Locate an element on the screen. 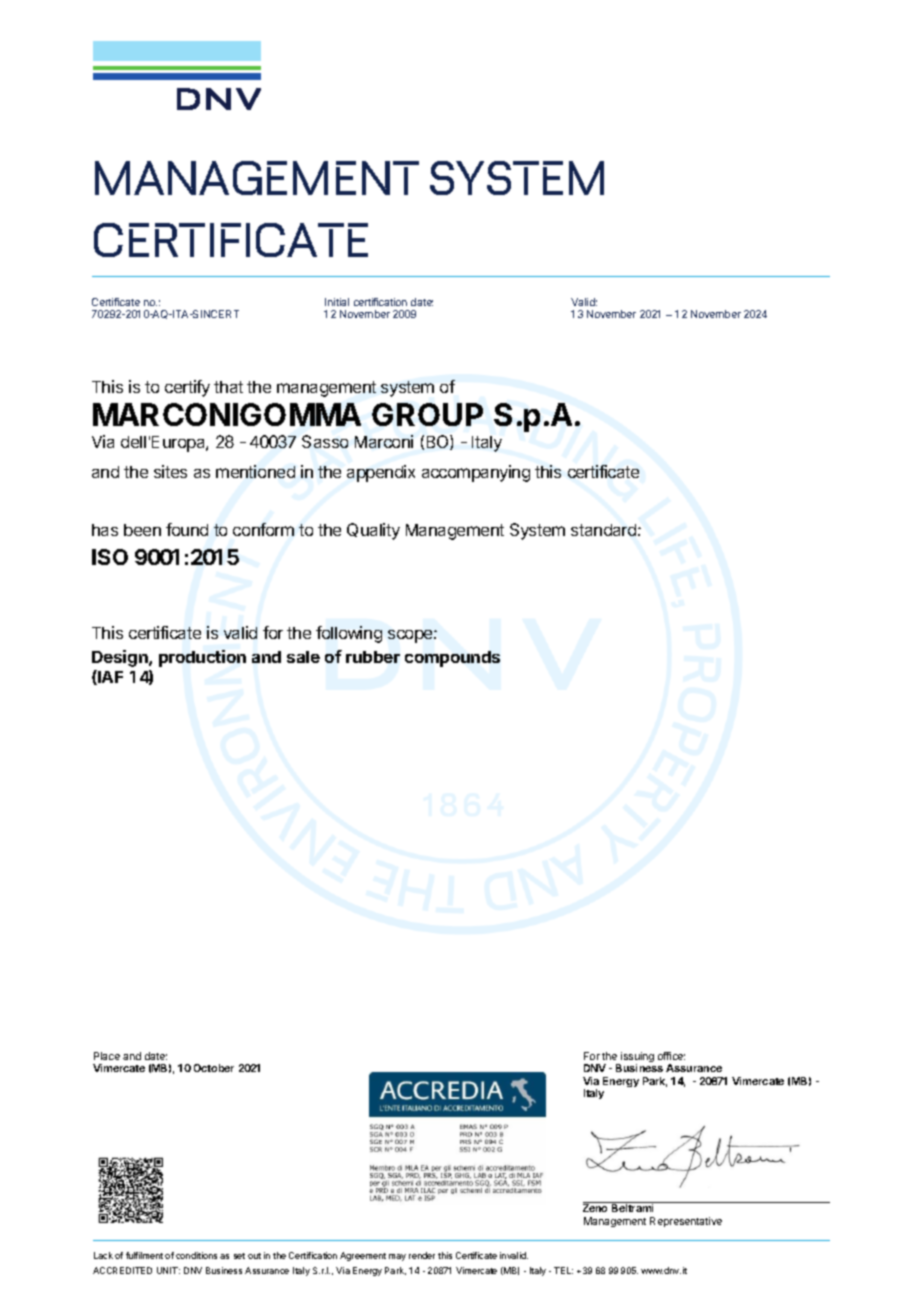 The width and height of the screenshot is (924, 1308). rubber is located at coordinates (373, 657).
